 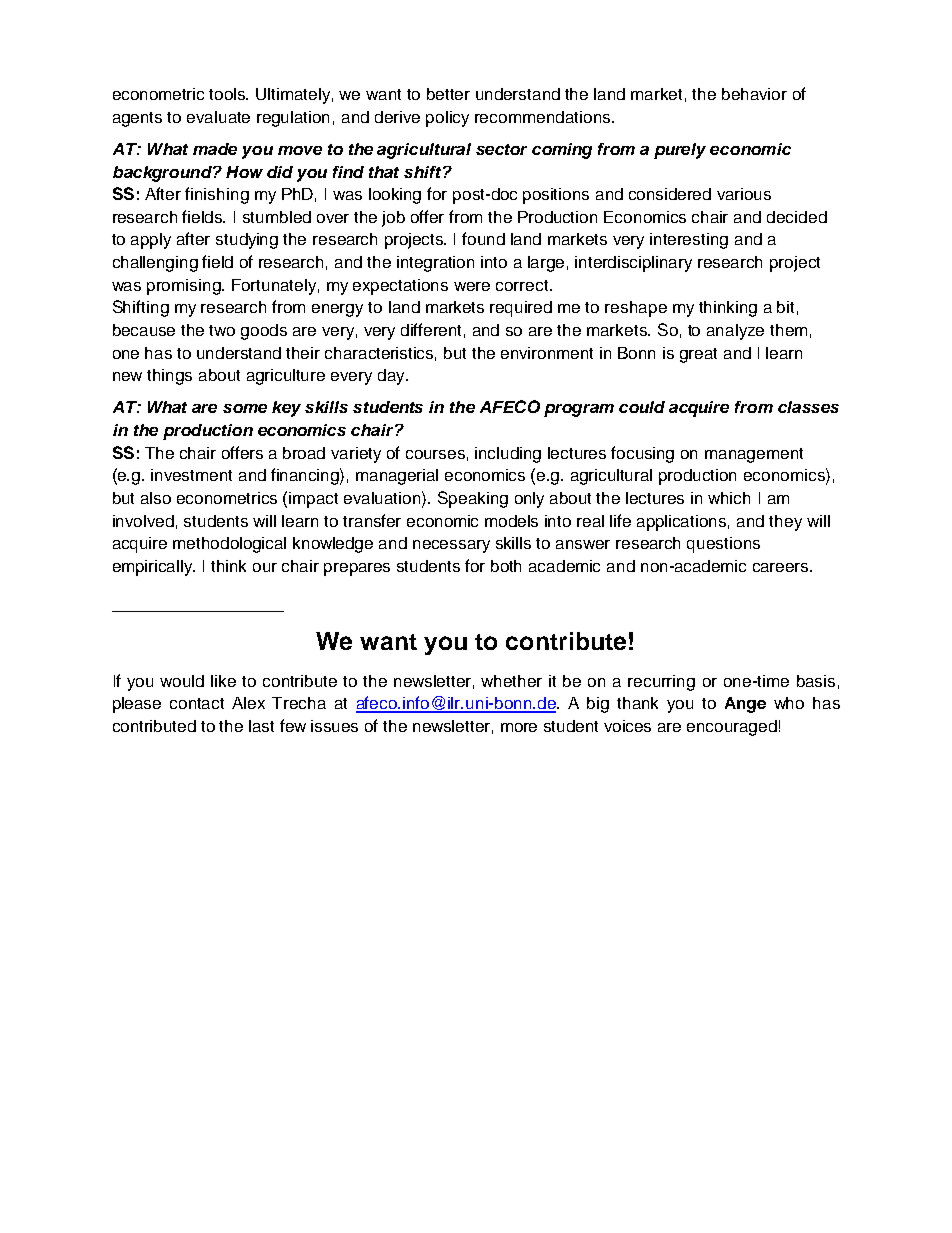 What do you see at coordinates (508, 455) in the page?
I see `including` at bounding box center [508, 455].
